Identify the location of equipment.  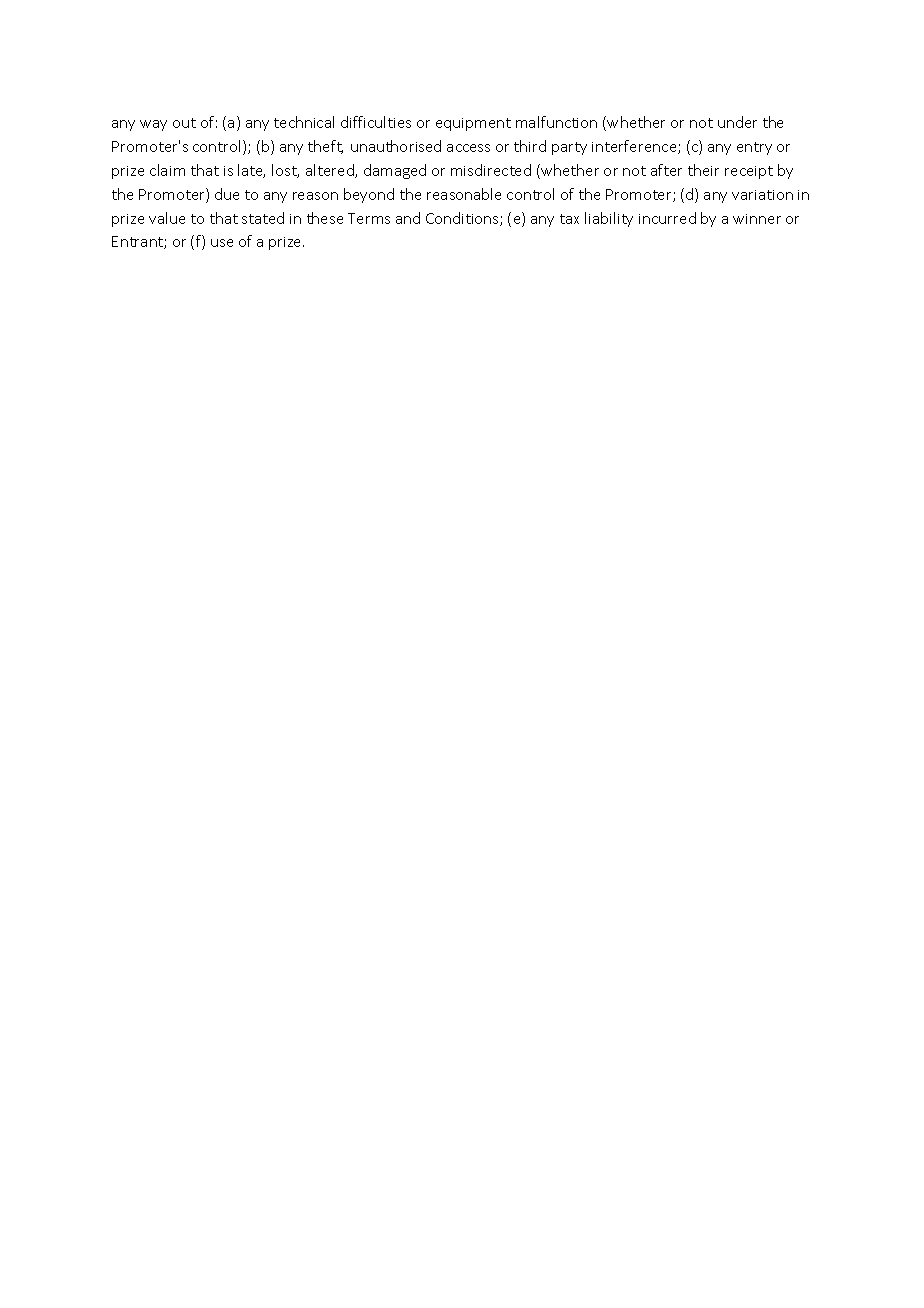
(473, 124).
